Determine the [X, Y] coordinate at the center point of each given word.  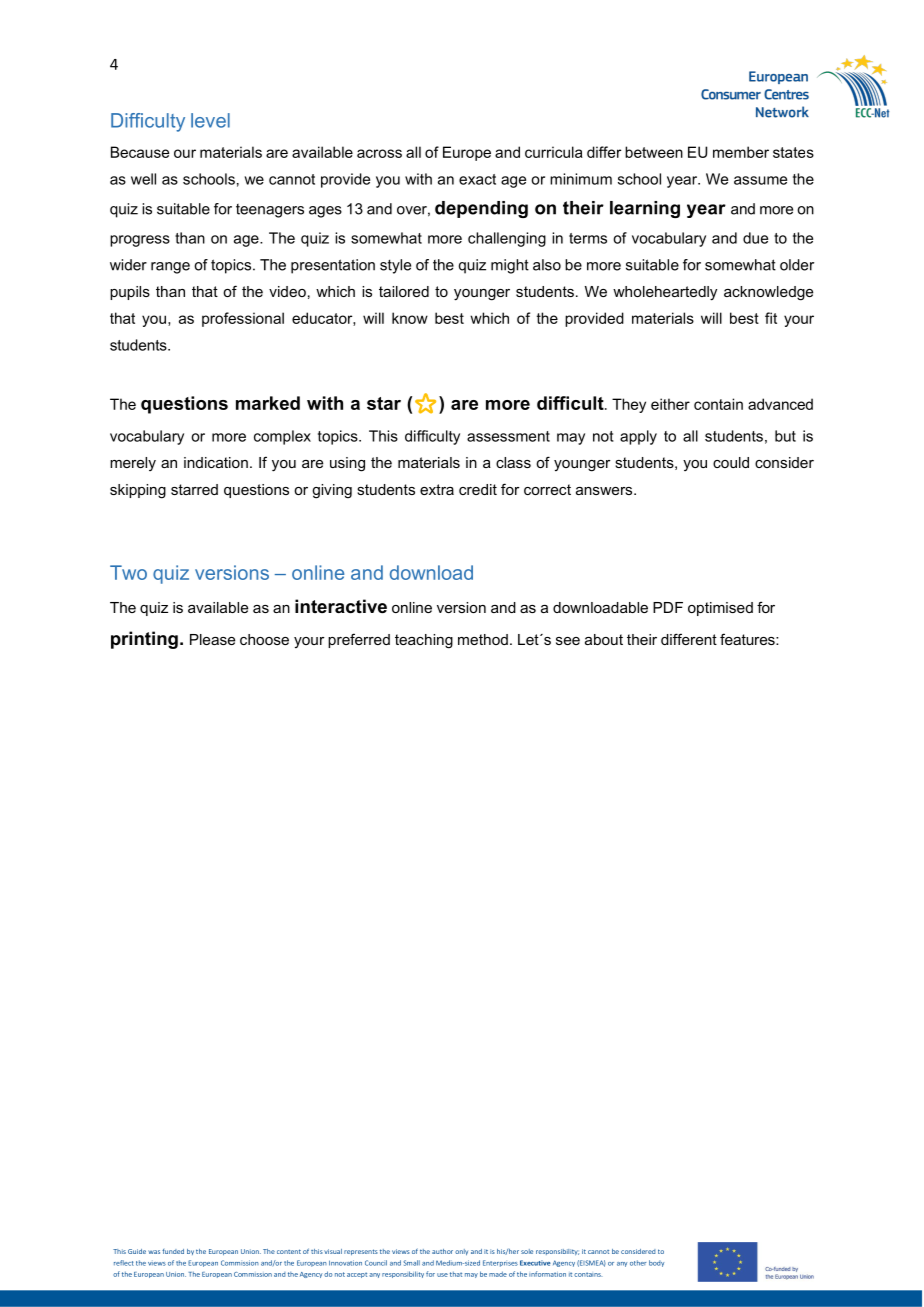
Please [212, 639]
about [604, 639]
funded [173, 1251]
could [731, 462]
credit [478, 489]
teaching [424, 641]
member [741, 152]
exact [477, 179]
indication [216, 462]
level [210, 120]
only [461, 1252]
